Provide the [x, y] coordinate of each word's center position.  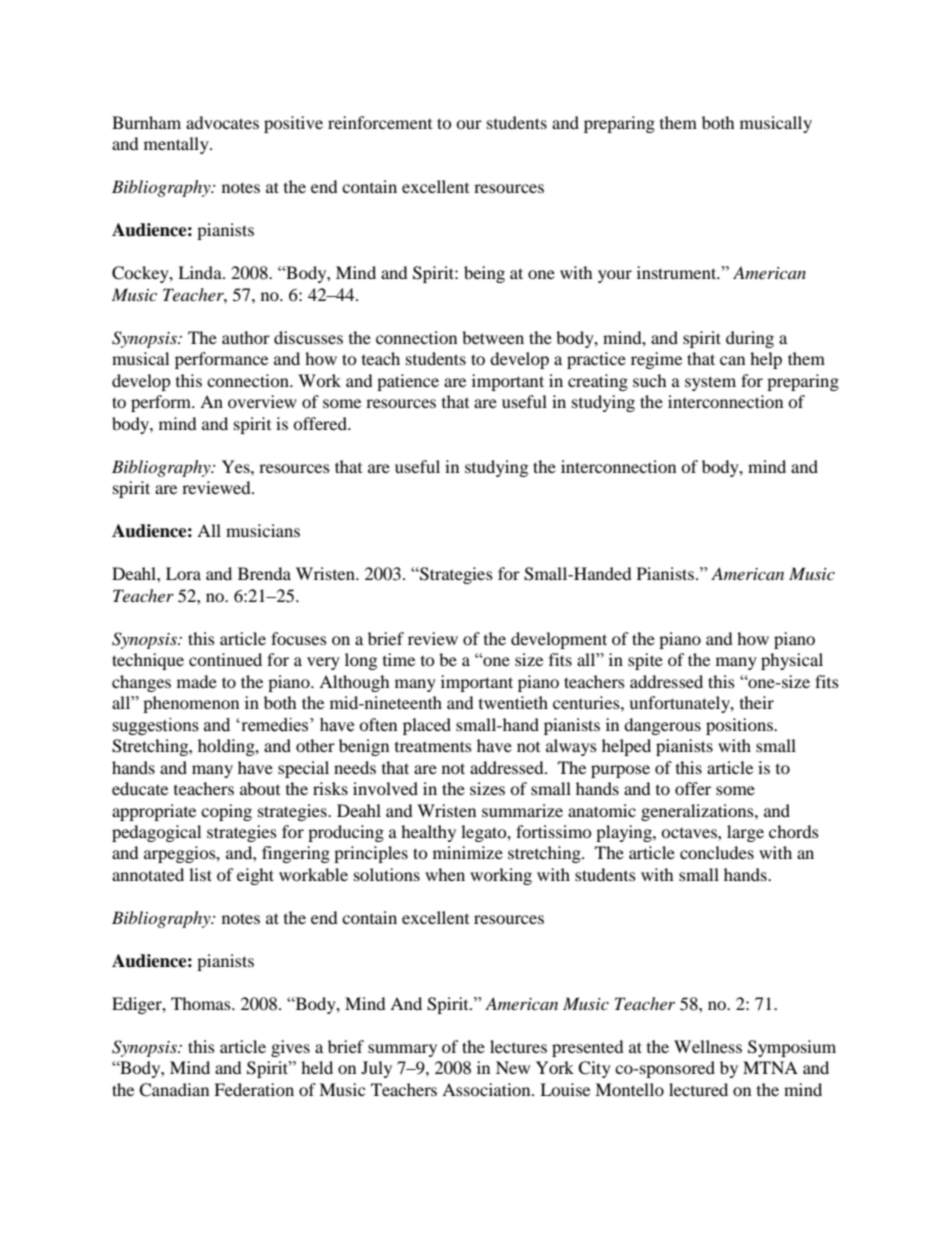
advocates [222, 122]
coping [226, 812]
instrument [678, 272]
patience [408, 382]
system [710, 383]
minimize [468, 852]
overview [262, 401]
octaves [690, 833]
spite [645, 661]
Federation [254, 1089]
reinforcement [380, 122]
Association [487, 1089]
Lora [183, 573]
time [399, 659]
